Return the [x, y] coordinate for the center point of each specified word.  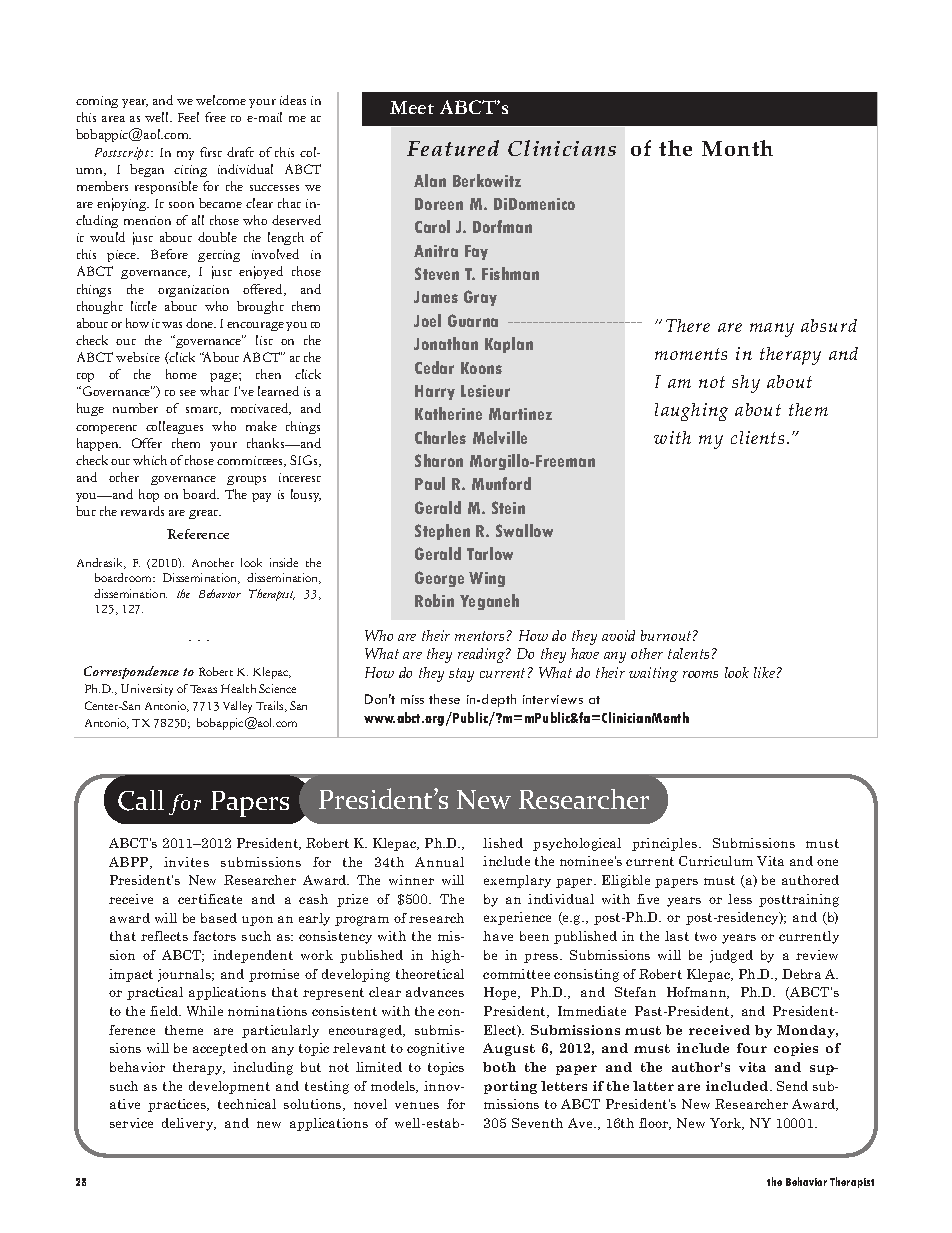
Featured [453, 148]
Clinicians [562, 148]
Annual [439, 862]
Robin [434, 600]
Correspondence [131, 672]
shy [746, 384]
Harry [435, 392]
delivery [189, 1124]
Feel [188, 117]
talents [688, 653]
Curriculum [716, 861]
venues [417, 1105]
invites [186, 862]
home [181, 374]
